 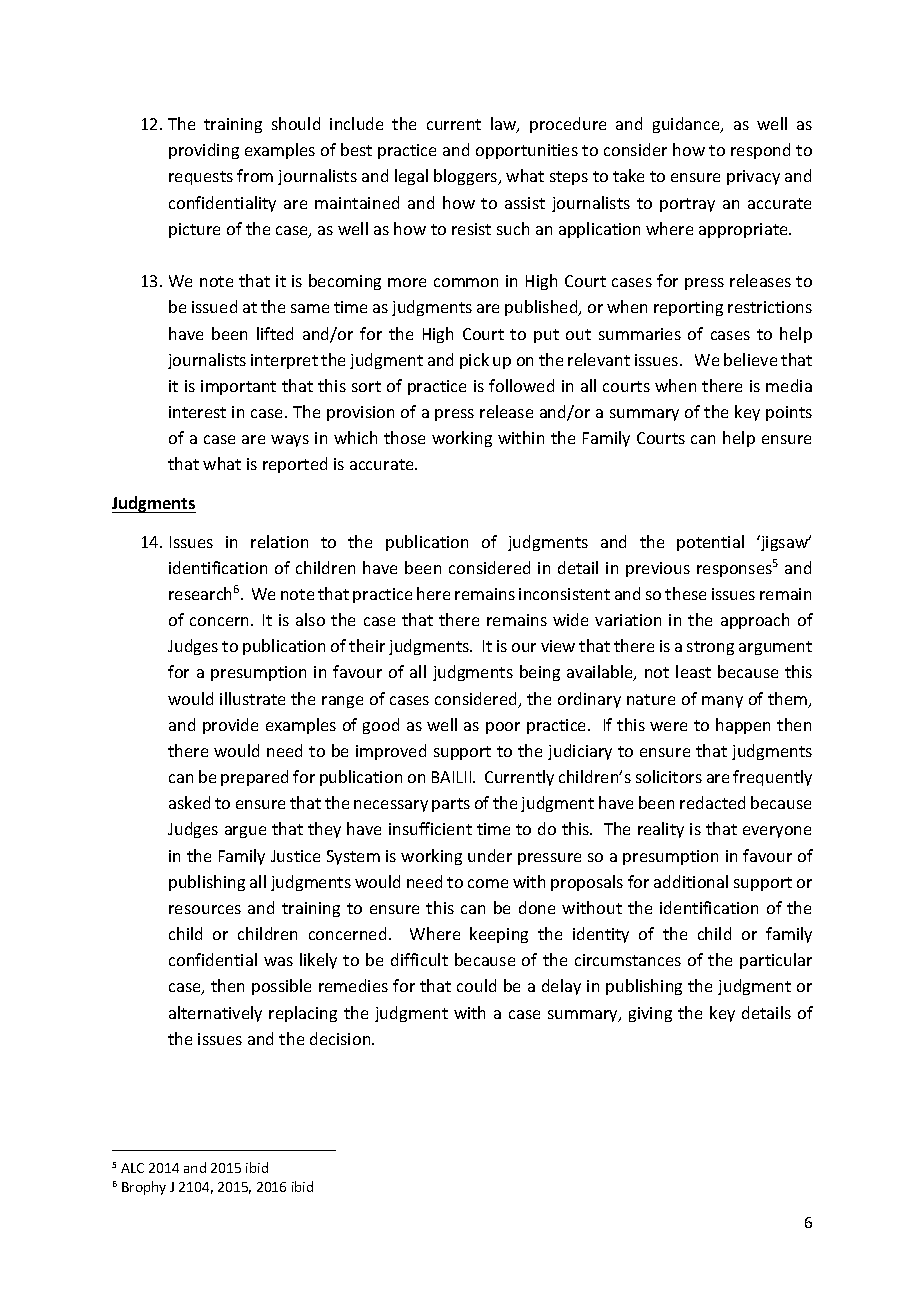 I want to click on decision, so click(x=341, y=1038).
